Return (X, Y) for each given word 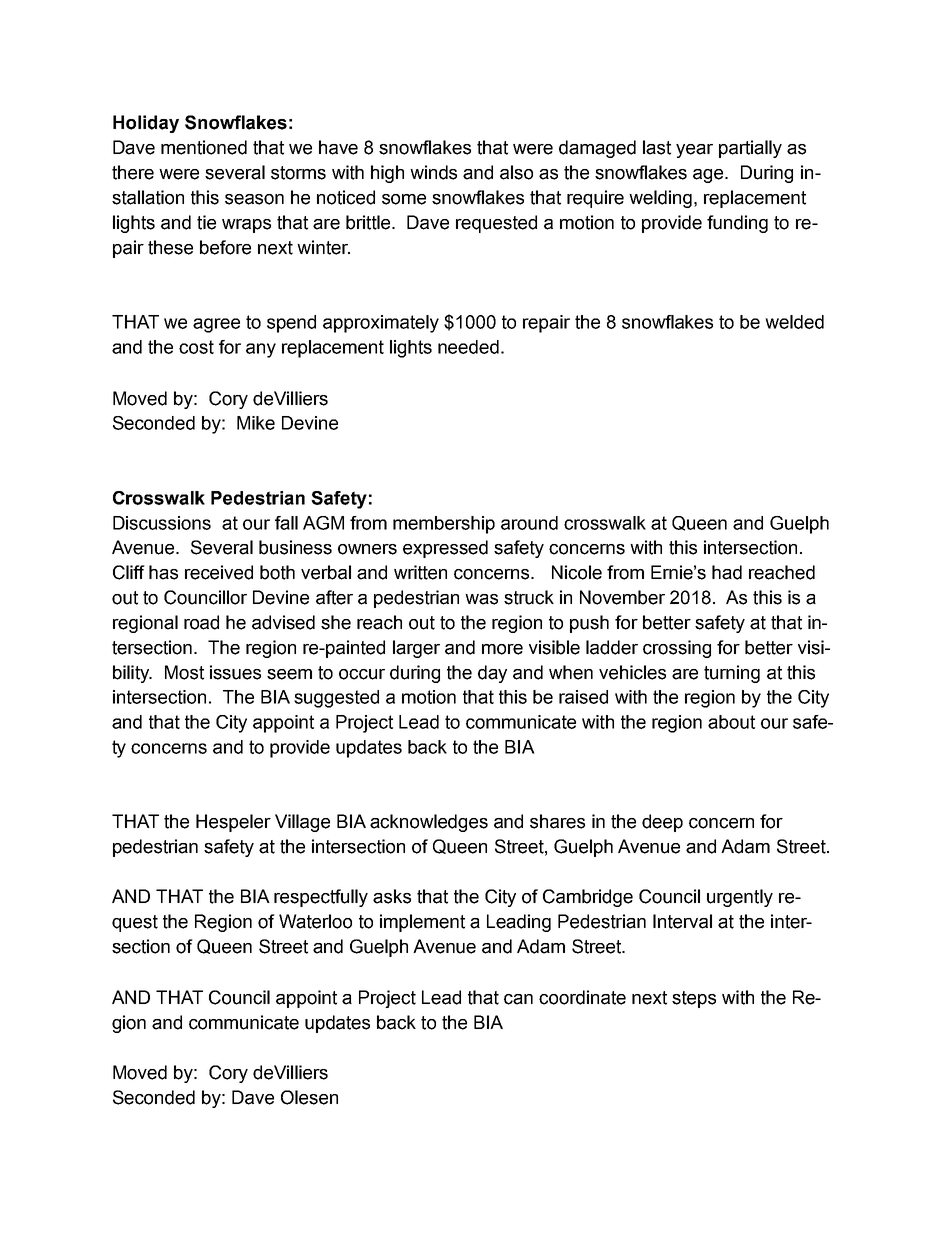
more (502, 649)
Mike (256, 423)
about (731, 722)
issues (235, 672)
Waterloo (315, 921)
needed (468, 347)
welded (794, 322)
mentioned (204, 147)
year (694, 151)
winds (433, 172)
